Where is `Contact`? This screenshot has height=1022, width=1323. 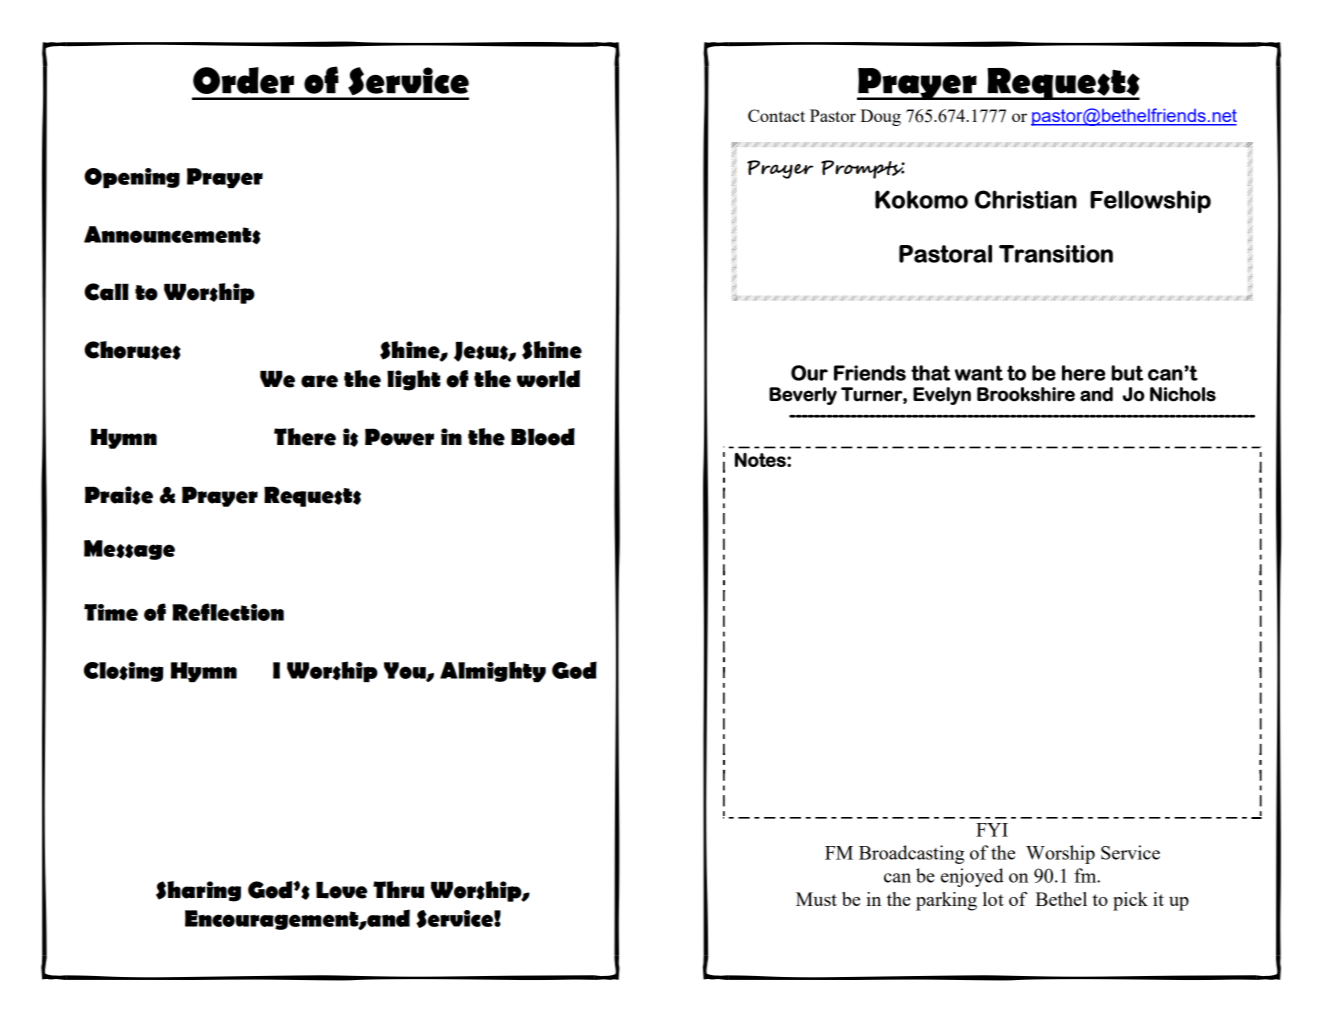
Contact is located at coordinates (776, 115).
